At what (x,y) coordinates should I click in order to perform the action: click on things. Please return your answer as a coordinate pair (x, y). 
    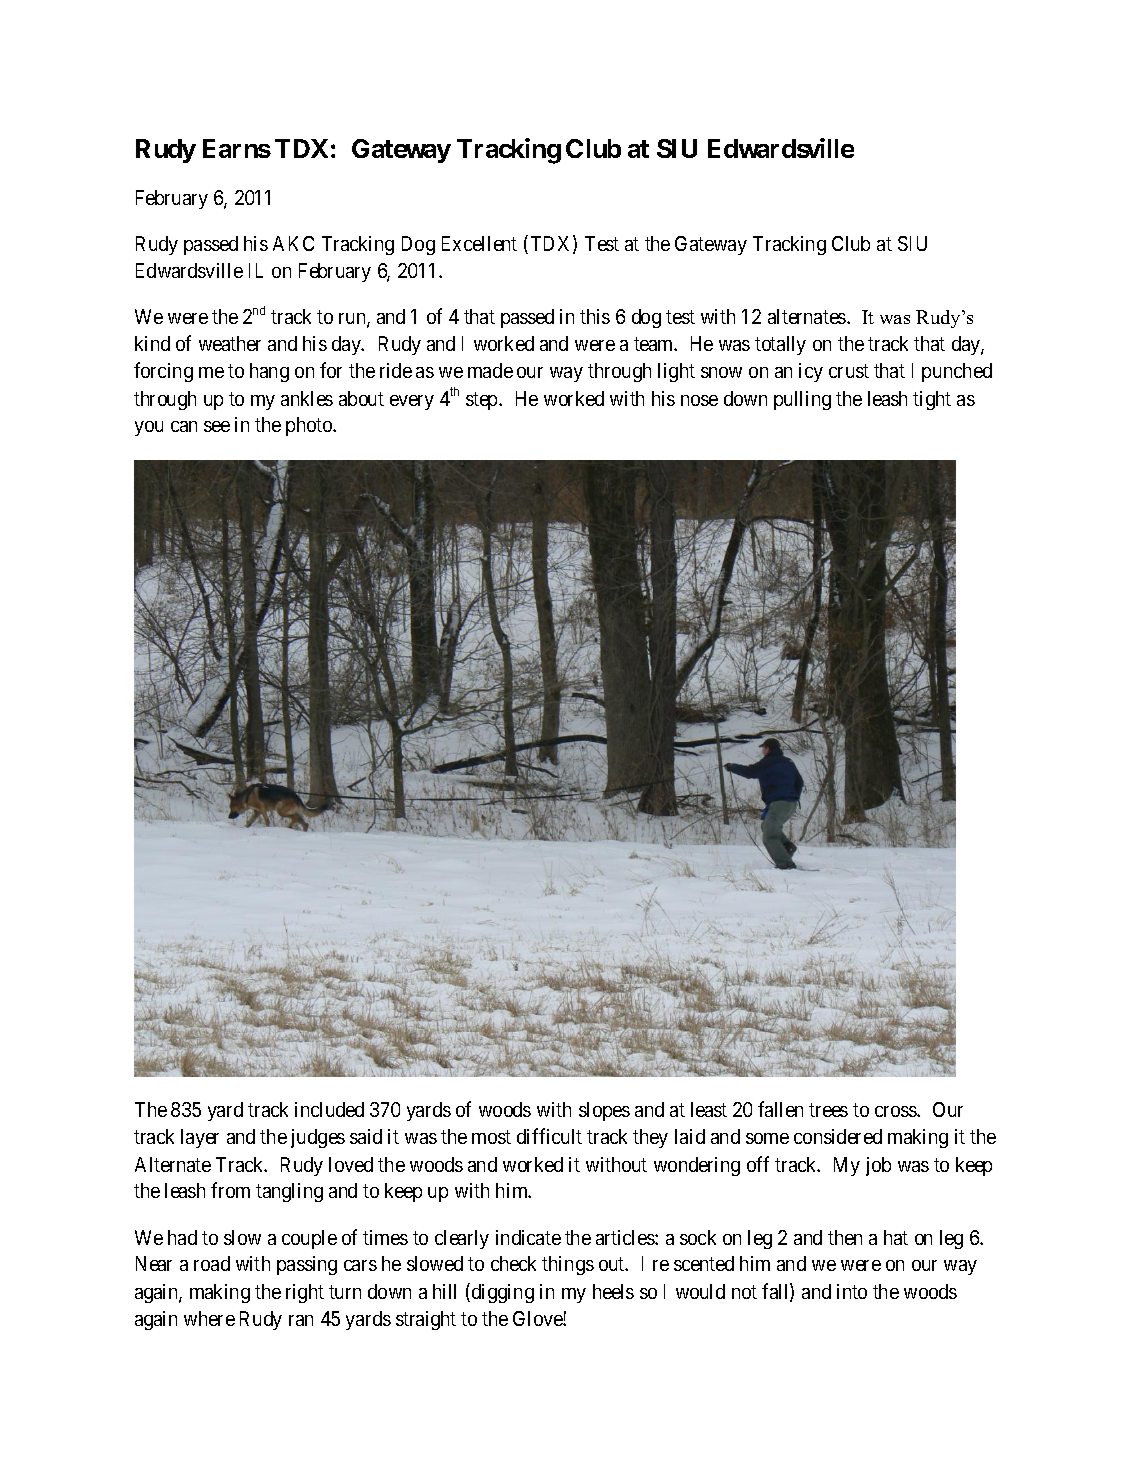
    Looking at the image, I should click on (568, 1265).
